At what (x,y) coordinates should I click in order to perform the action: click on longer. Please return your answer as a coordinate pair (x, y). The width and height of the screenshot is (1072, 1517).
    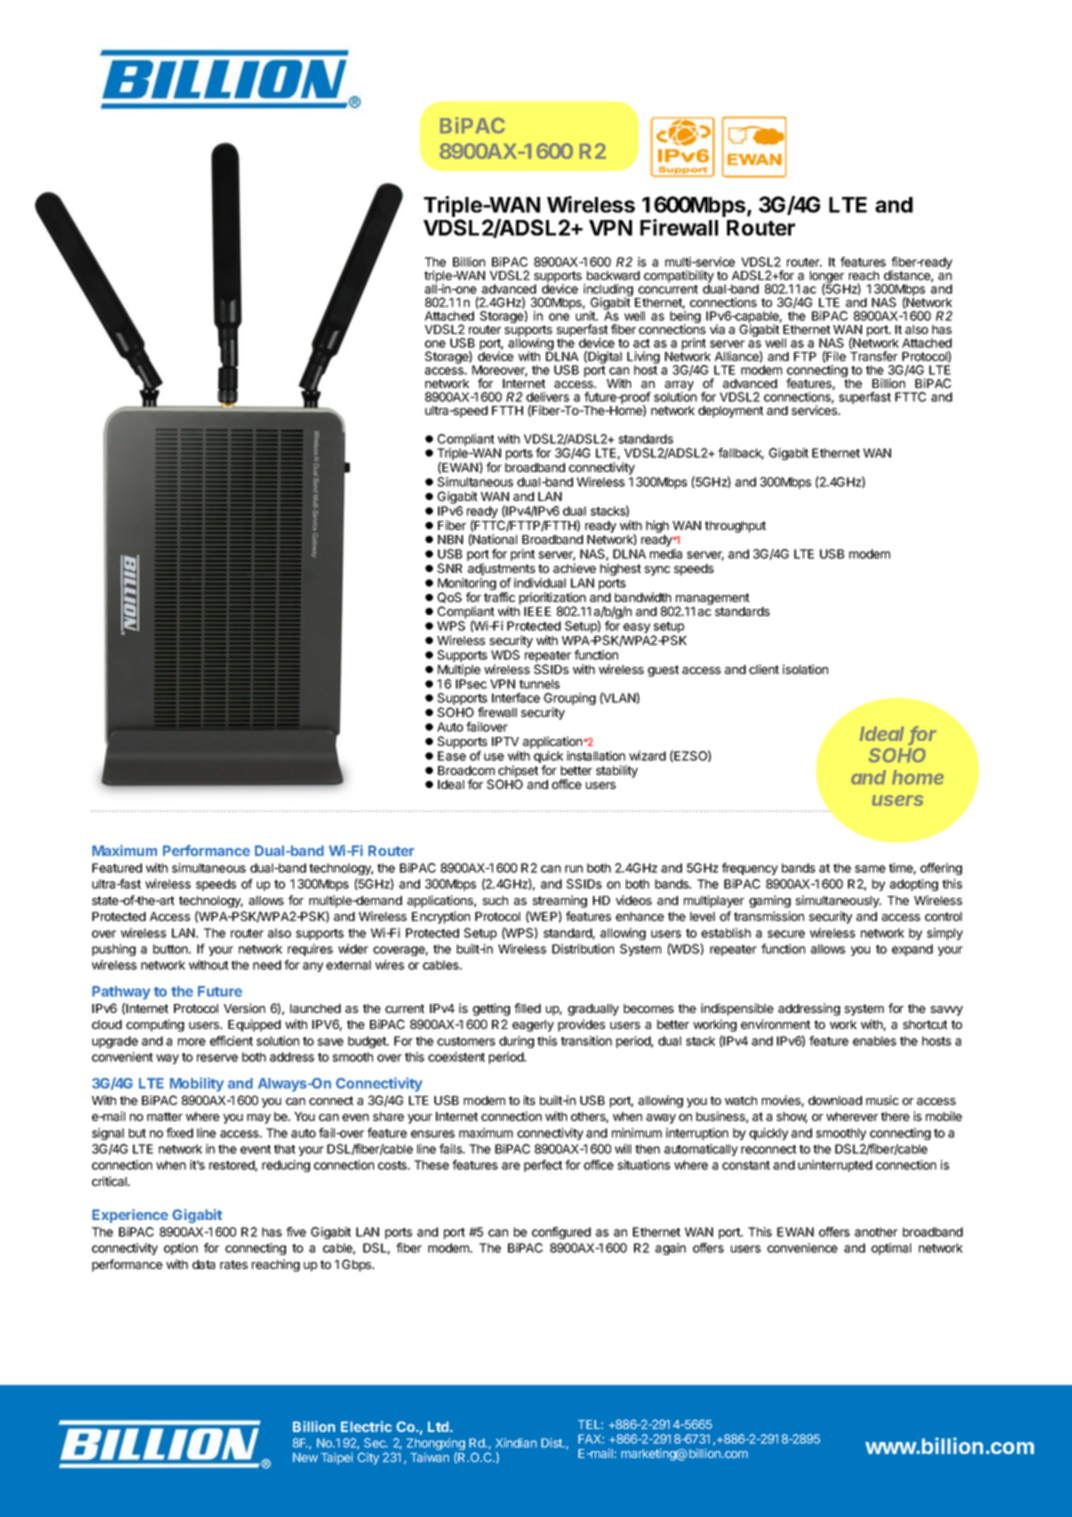
    Looking at the image, I should click on (827, 278).
